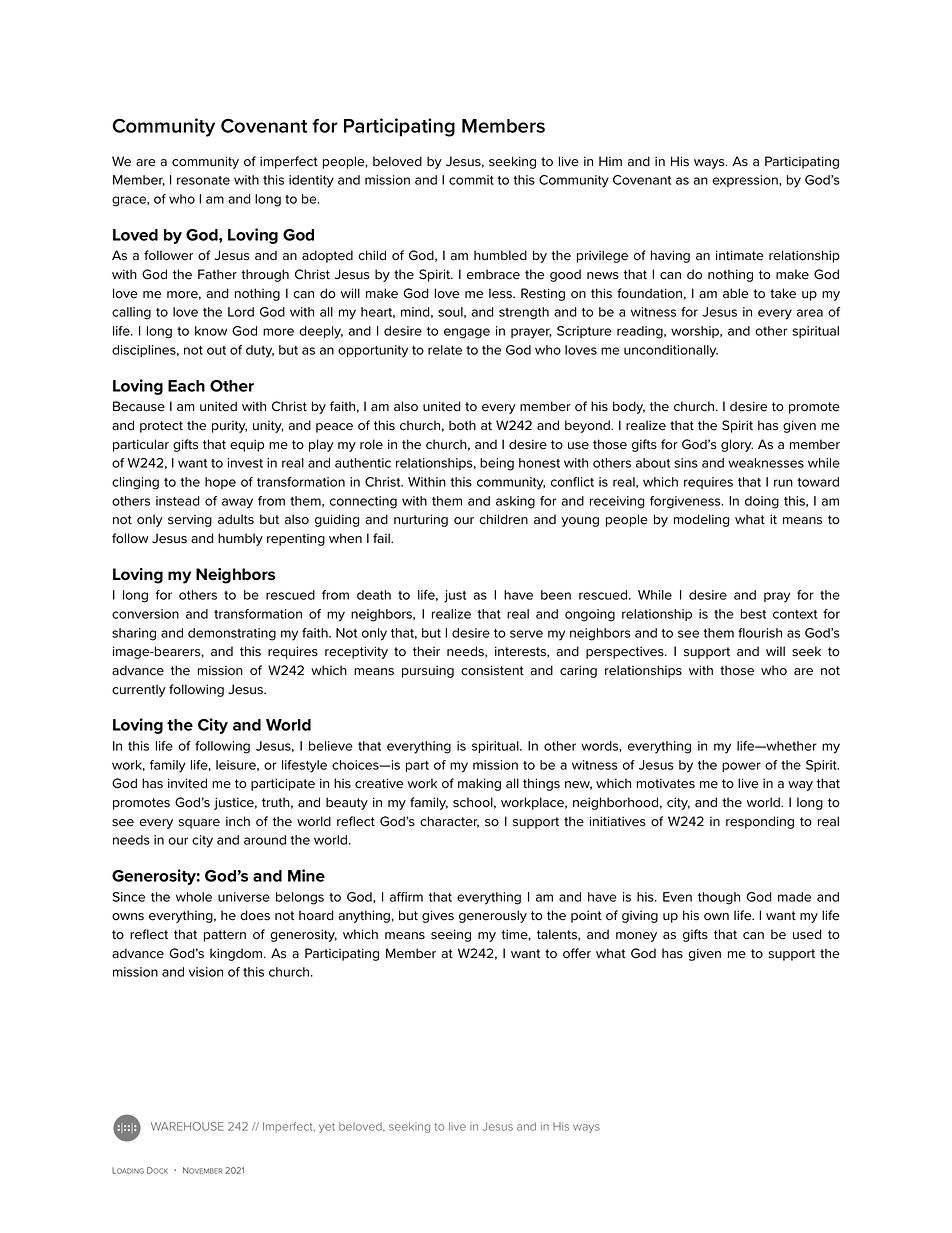 This screenshot has width=952, height=1233. What do you see at coordinates (753, 614) in the screenshot?
I see `best` at bounding box center [753, 614].
